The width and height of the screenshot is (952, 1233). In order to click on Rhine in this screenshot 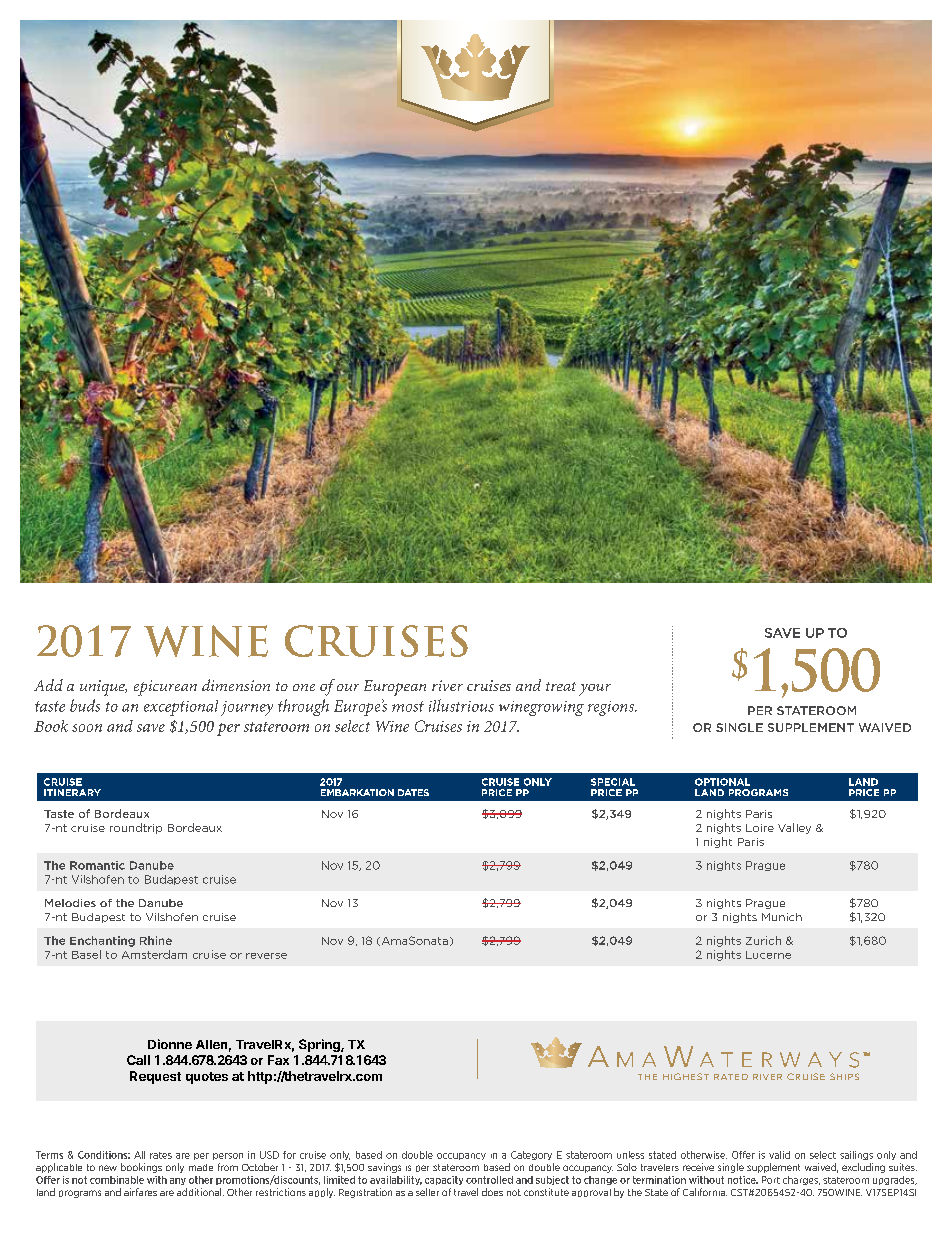, I will do `click(156, 940)`.
